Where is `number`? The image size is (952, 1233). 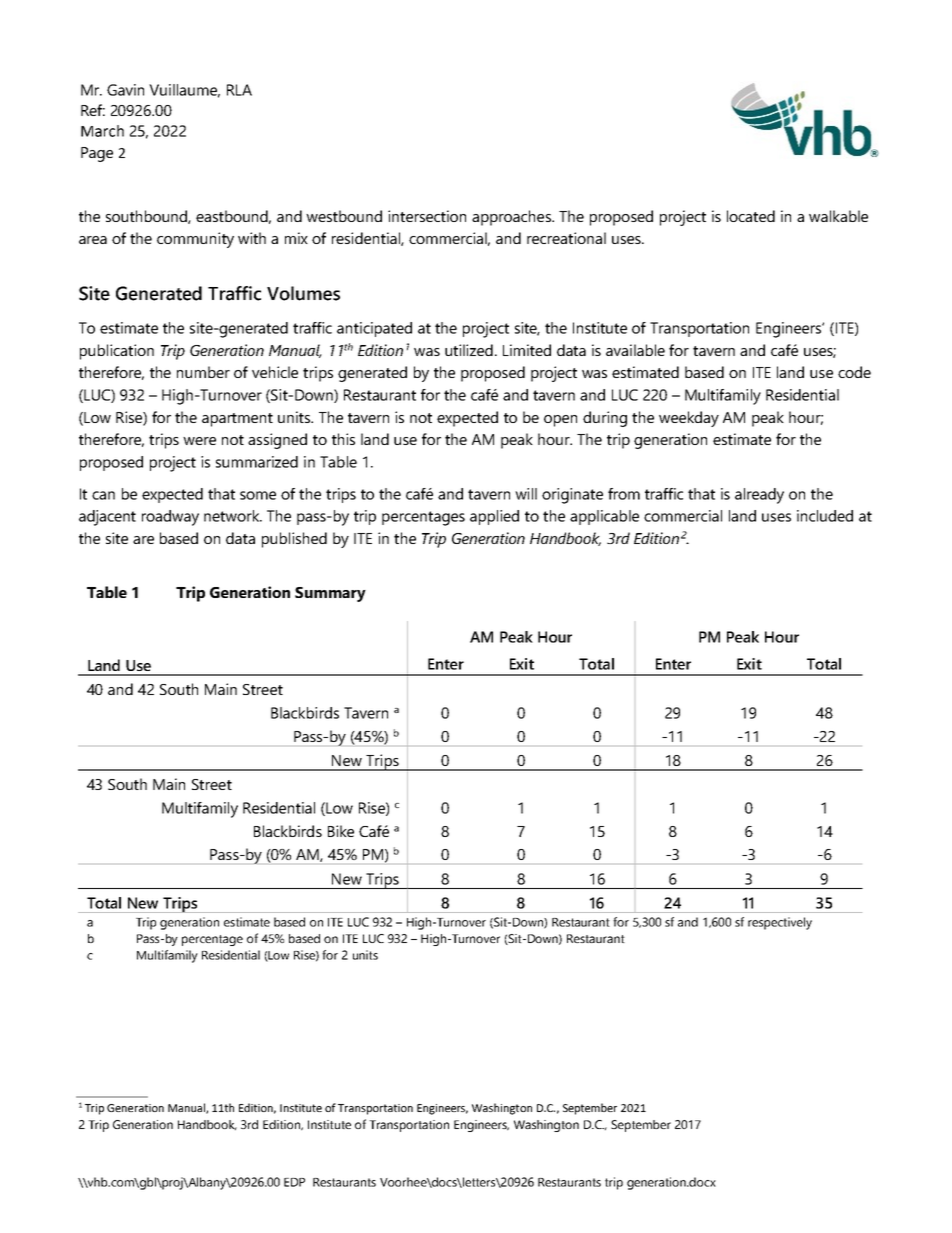
number is located at coordinates (203, 372).
